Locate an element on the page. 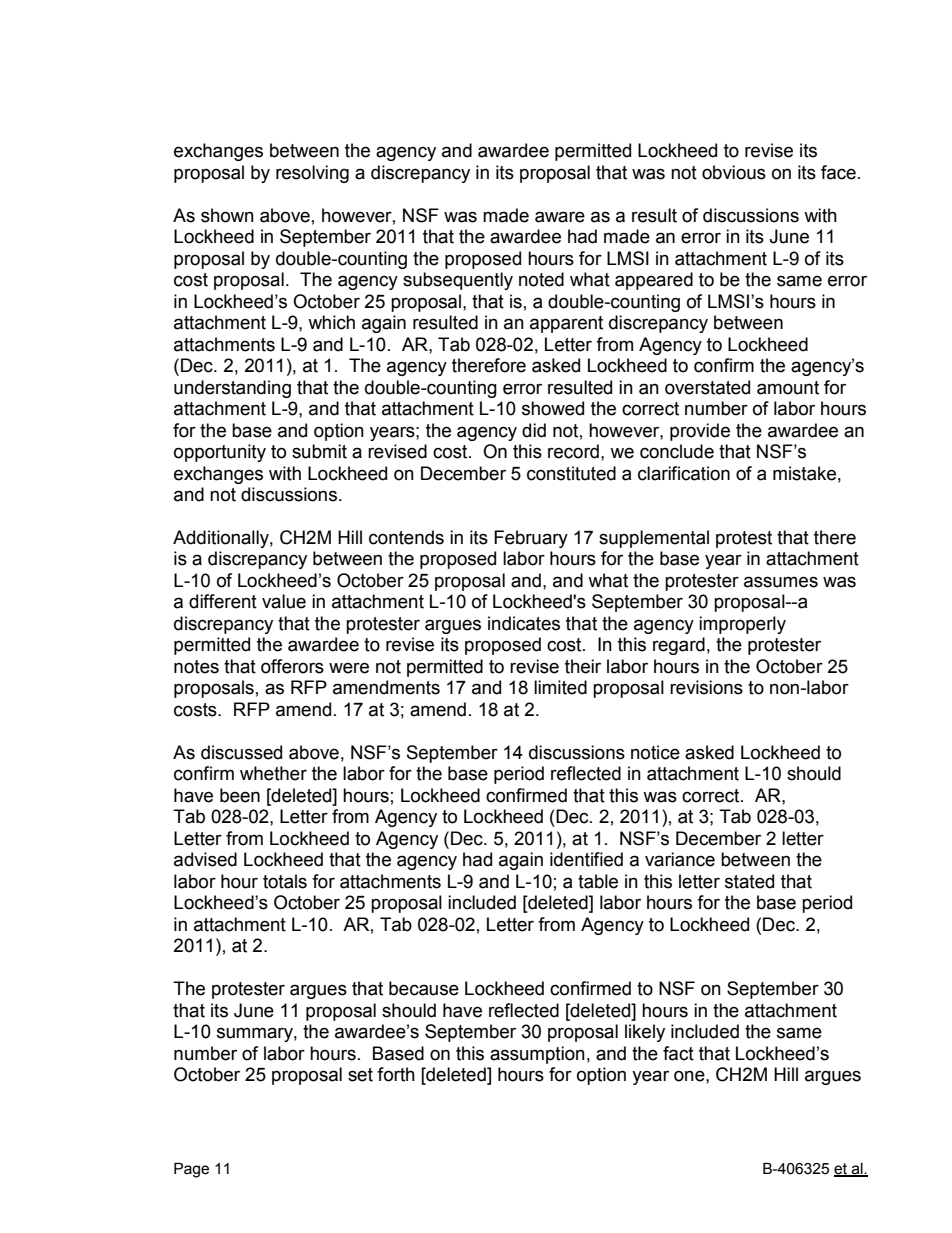 This image has height=1233, width=952. limited is located at coordinates (560, 687).
